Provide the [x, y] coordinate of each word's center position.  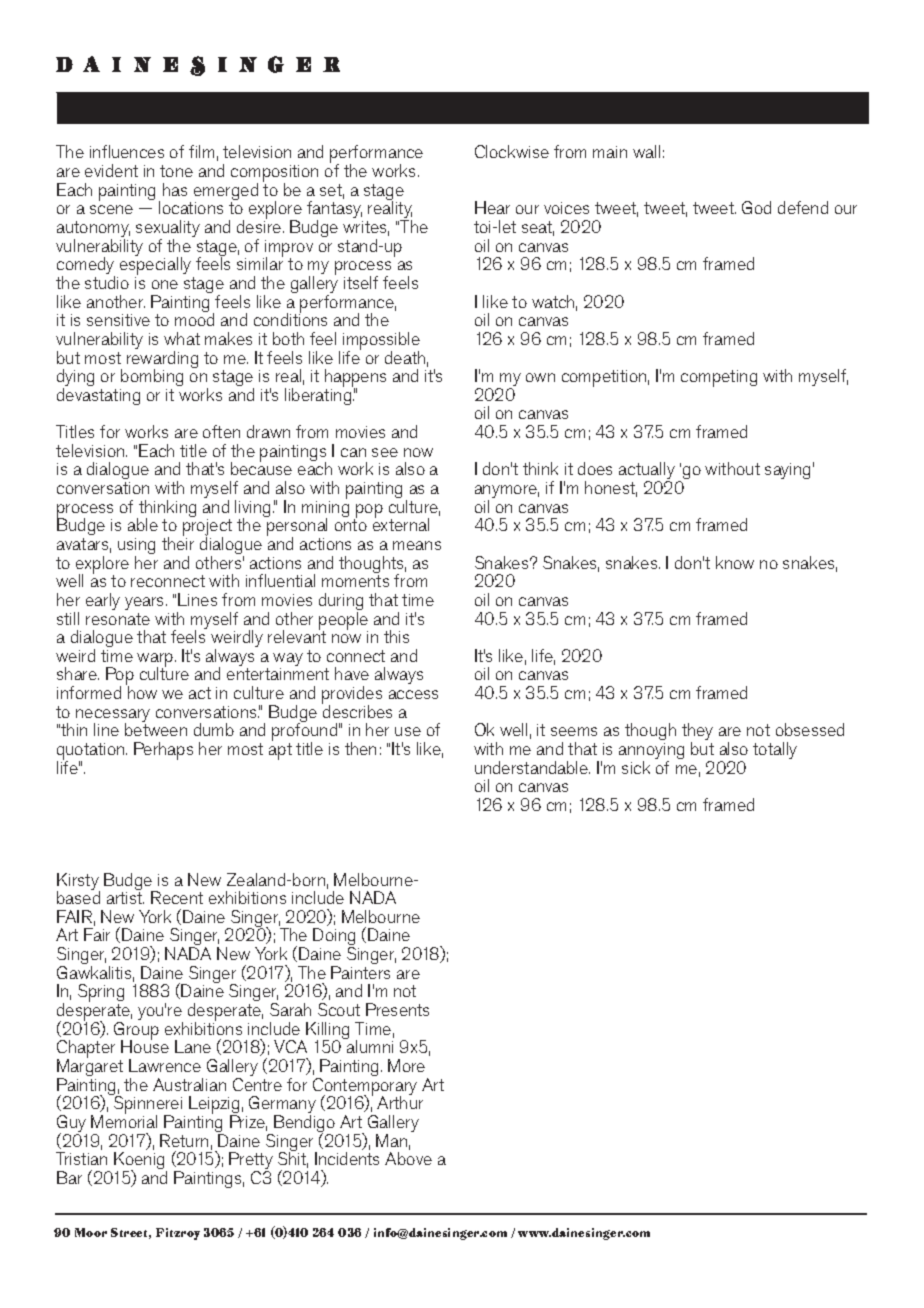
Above [408, 1158]
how [142, 692]
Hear [492, 207]
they [697, 733]
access [413, 694]
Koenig [140, 1162]
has [175, 189]
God [756, 207]
